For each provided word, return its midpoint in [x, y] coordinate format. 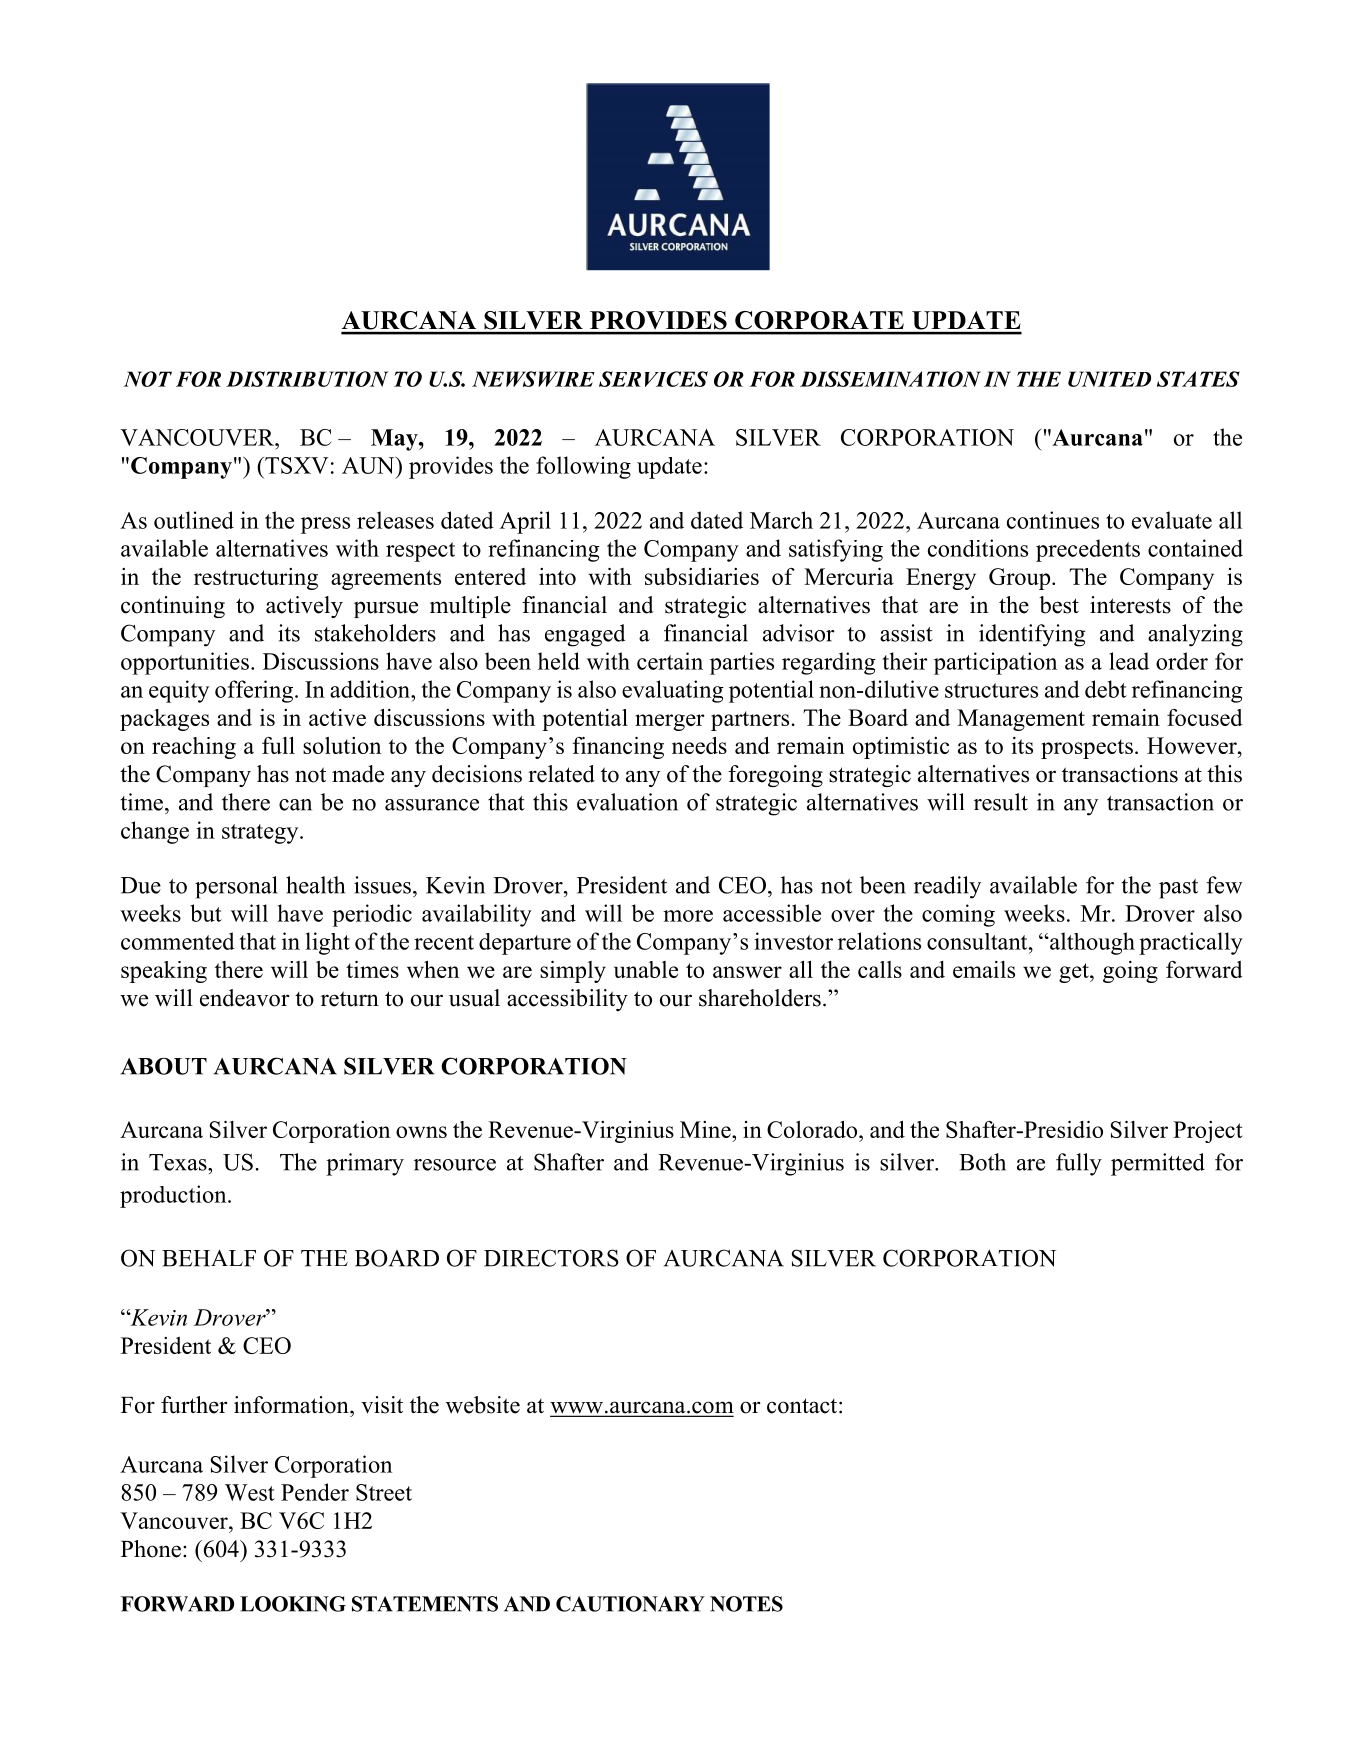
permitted [1158, 1164]
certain [670, 661]
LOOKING [293, 1604]
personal [236, 887]
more [688, 916]
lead [1129, 661]
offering [254, 691]
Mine [706, 1129]
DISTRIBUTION [307, 379]
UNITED [1109, 379]
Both [982, 1162]
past [1178, 889]
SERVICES [653, 379]
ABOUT [164, 1066]
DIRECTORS [551, 1258]
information [292, 1405]
